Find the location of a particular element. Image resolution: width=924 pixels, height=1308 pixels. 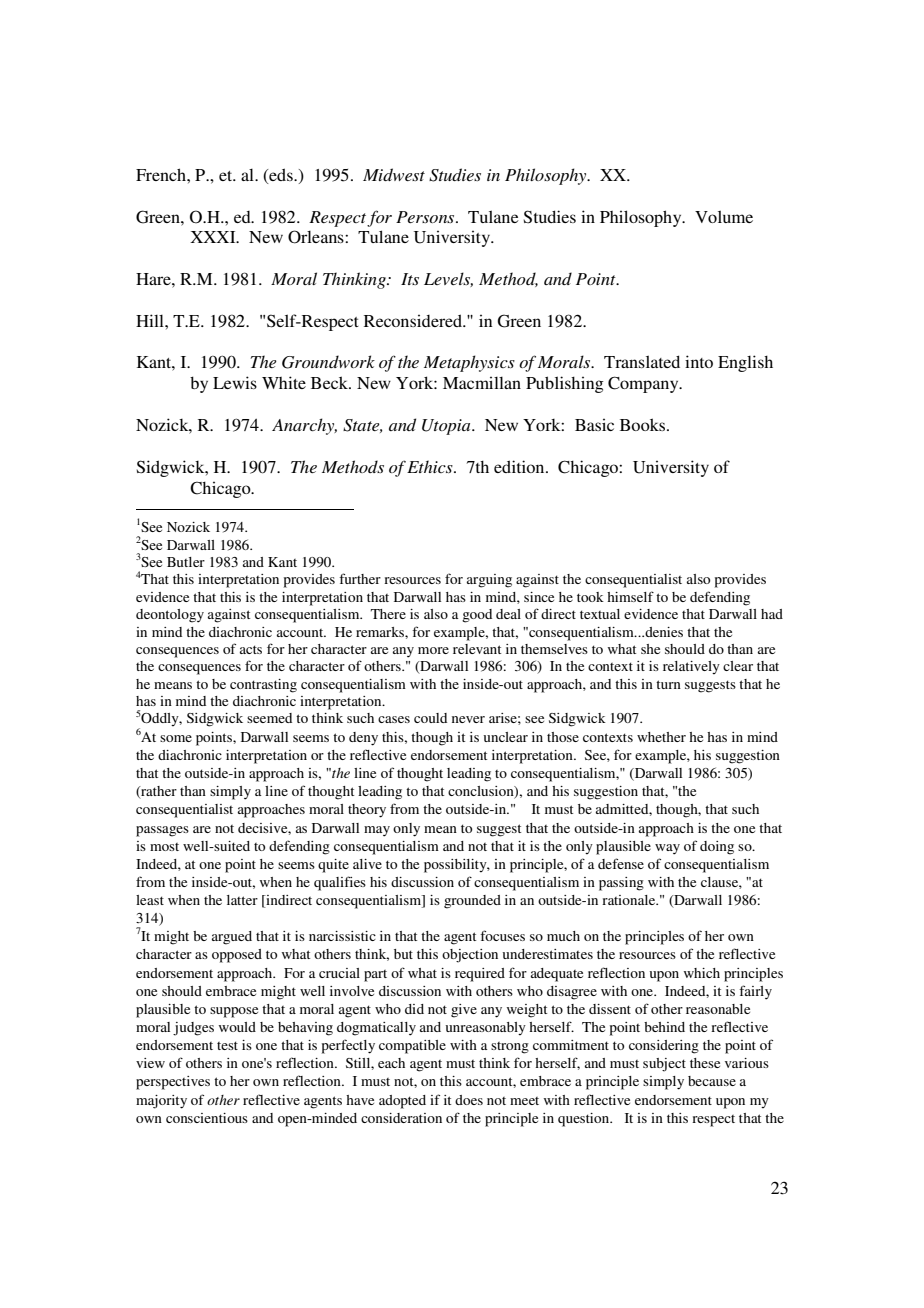

Volume is located at coordinates (724, 216).
